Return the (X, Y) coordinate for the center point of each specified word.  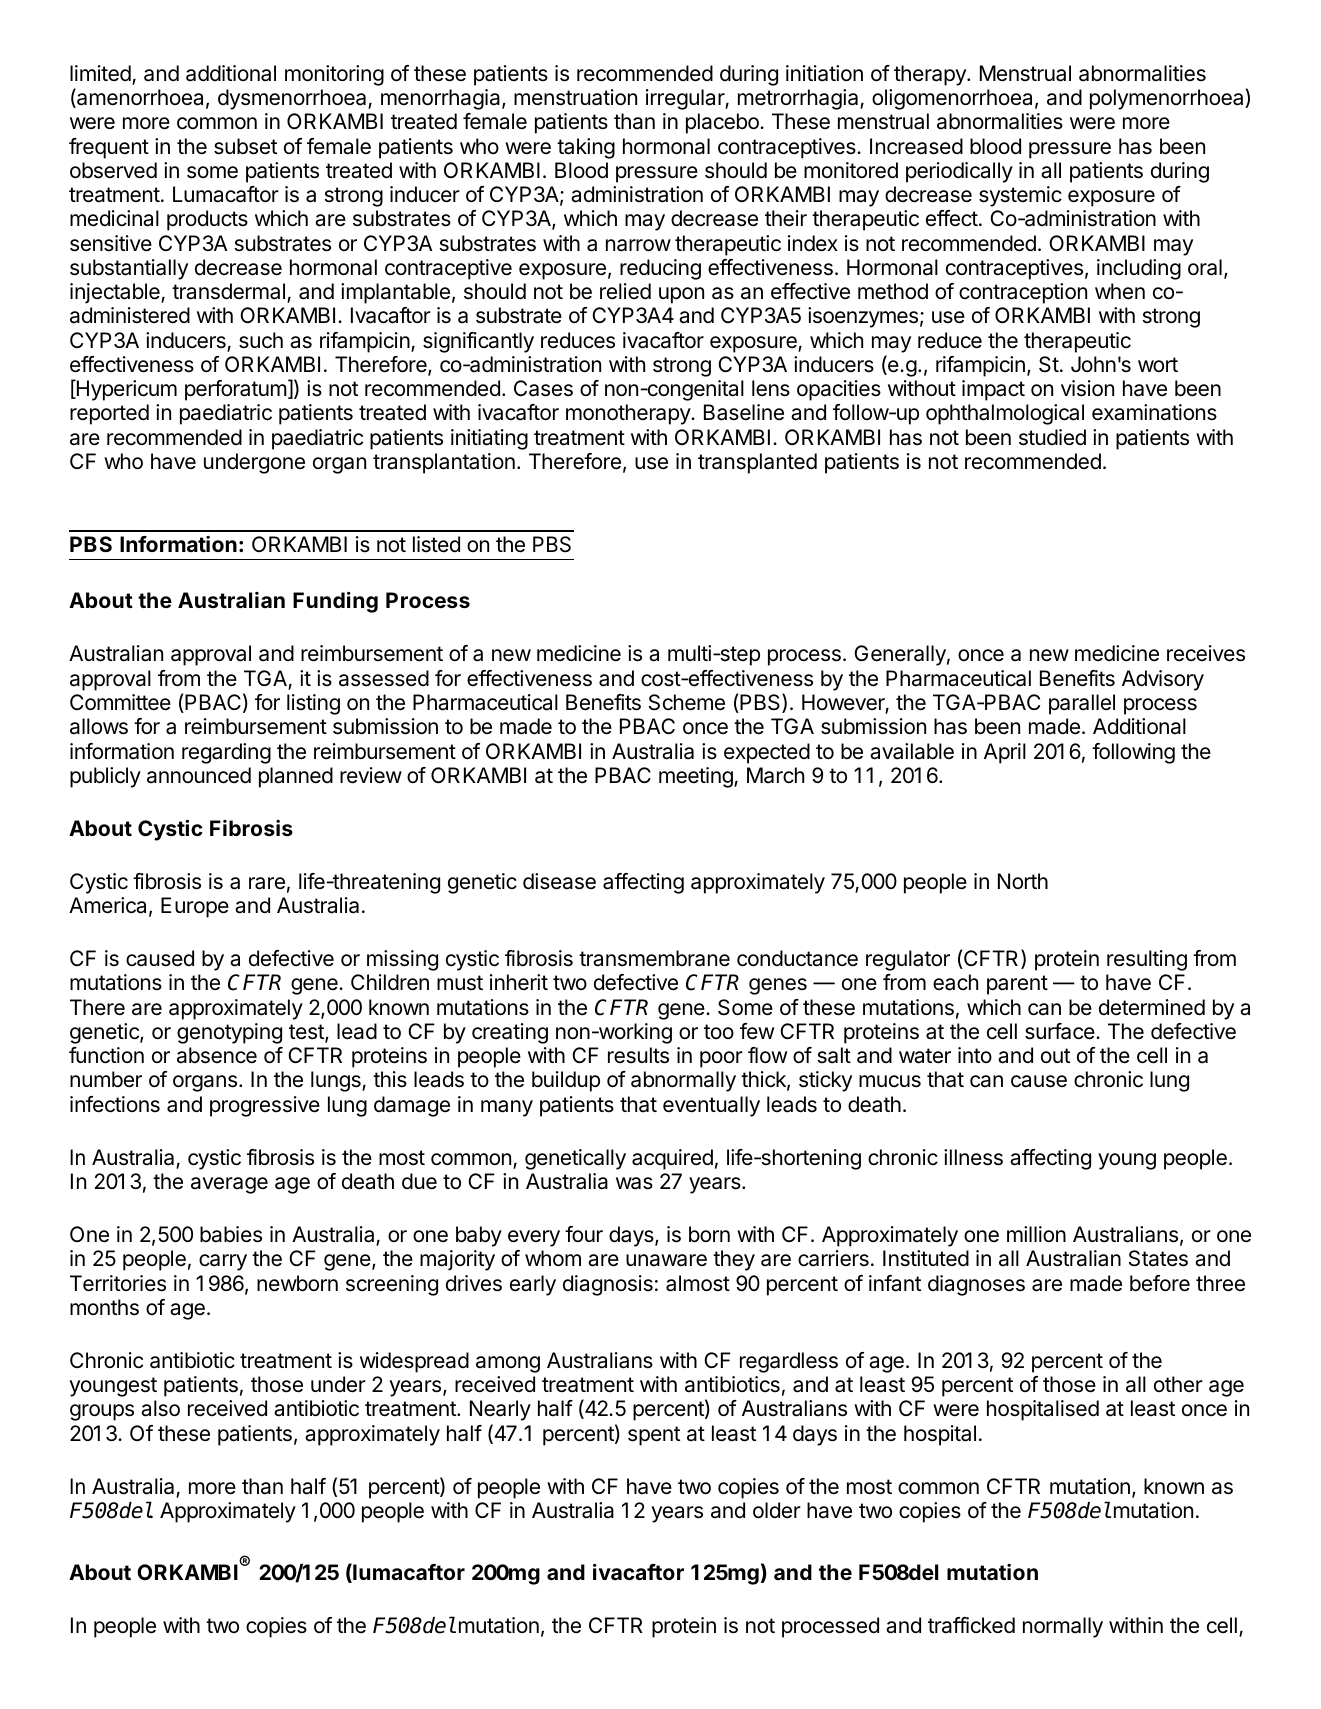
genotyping (229, 1033)
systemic (1020, 196)
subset (245, 146)
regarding (226, 753)
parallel (1082, 704)
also (160, 1408)
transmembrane (654, 958)
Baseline (744, 412)
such (261, 340)
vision (1087, 388)
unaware (666, 1260)
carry (223, 1262)
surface (1061, 1031)
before (1160, 1283)
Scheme (687, 702)
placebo (723, 123)
